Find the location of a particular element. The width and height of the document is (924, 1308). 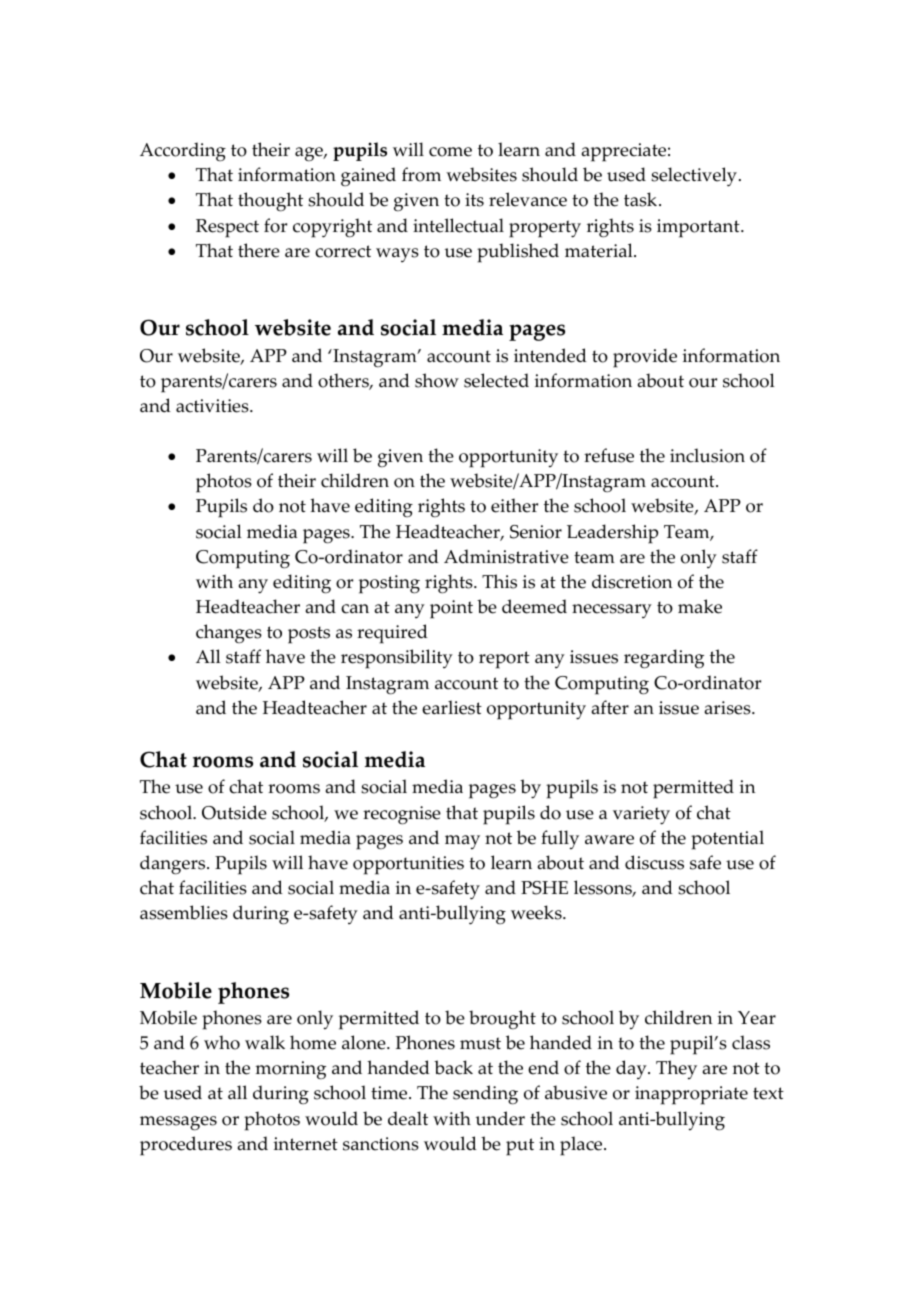

messages is located at coordinates (178, 1123).
